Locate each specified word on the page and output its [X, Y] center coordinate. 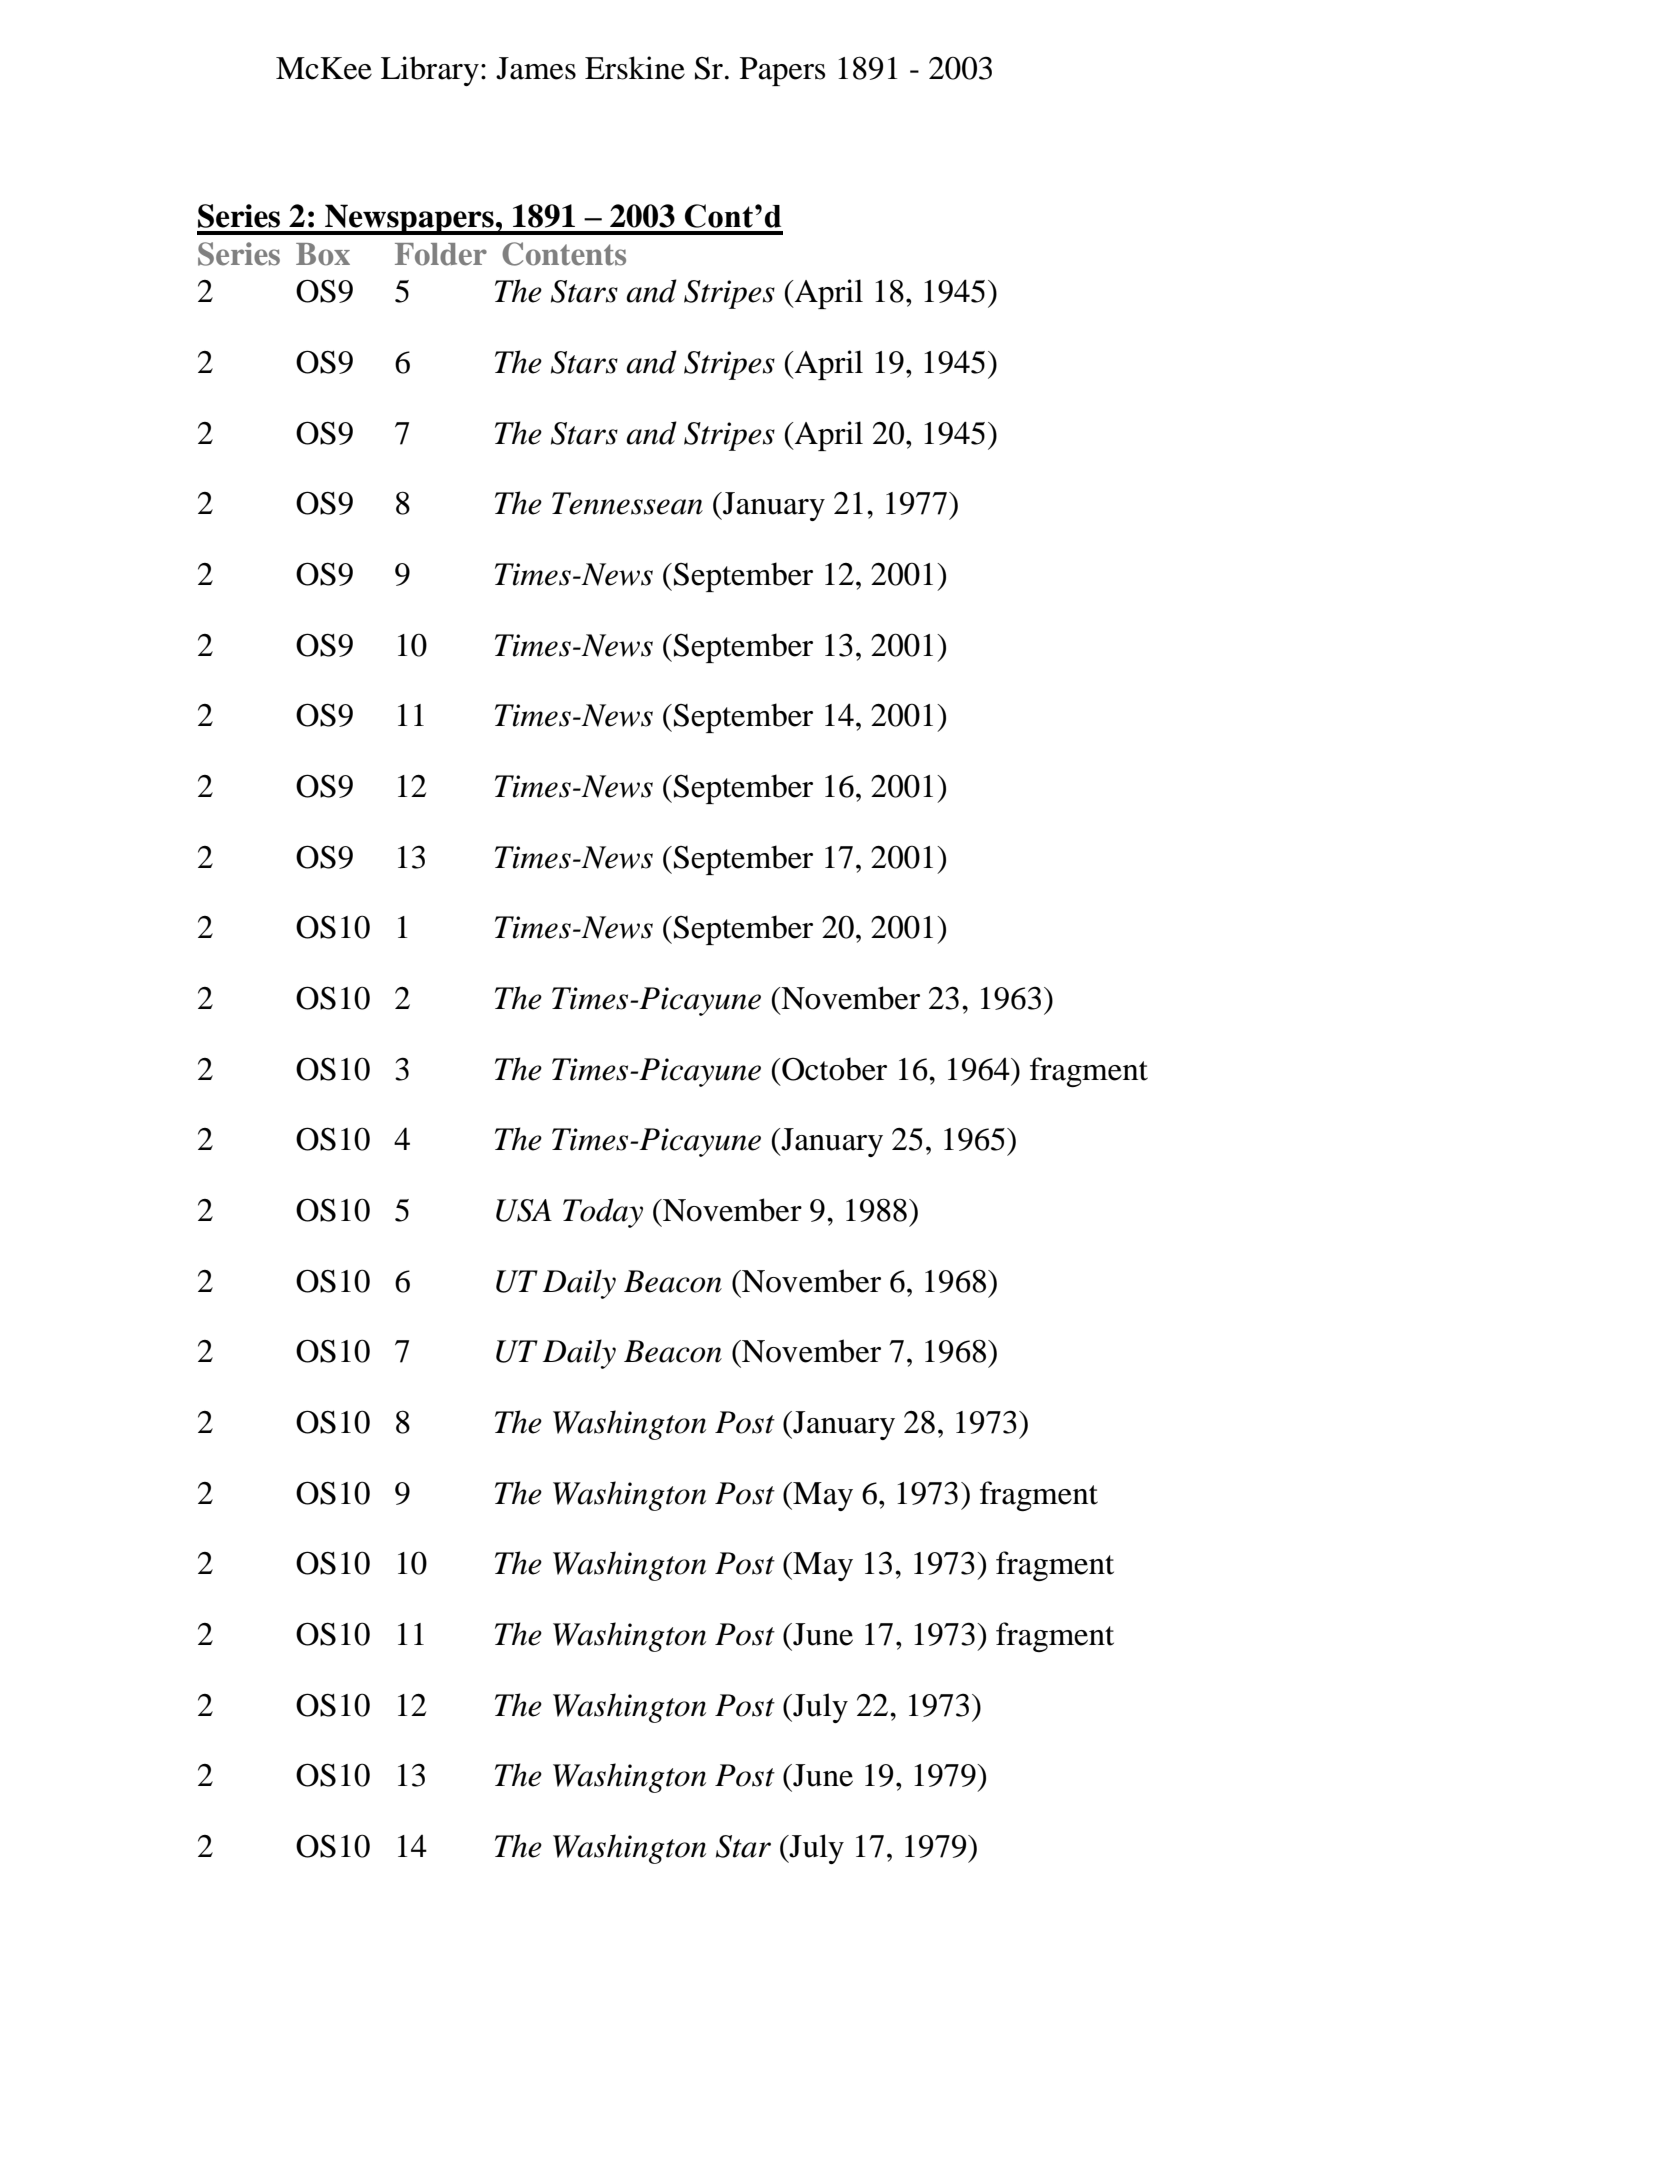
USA [524, 1210]
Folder [441, 254]
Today [603, 1213]
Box [323, 254]
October [833, 1069]
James [536, 68]
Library [430, 71]
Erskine [635, 68]
